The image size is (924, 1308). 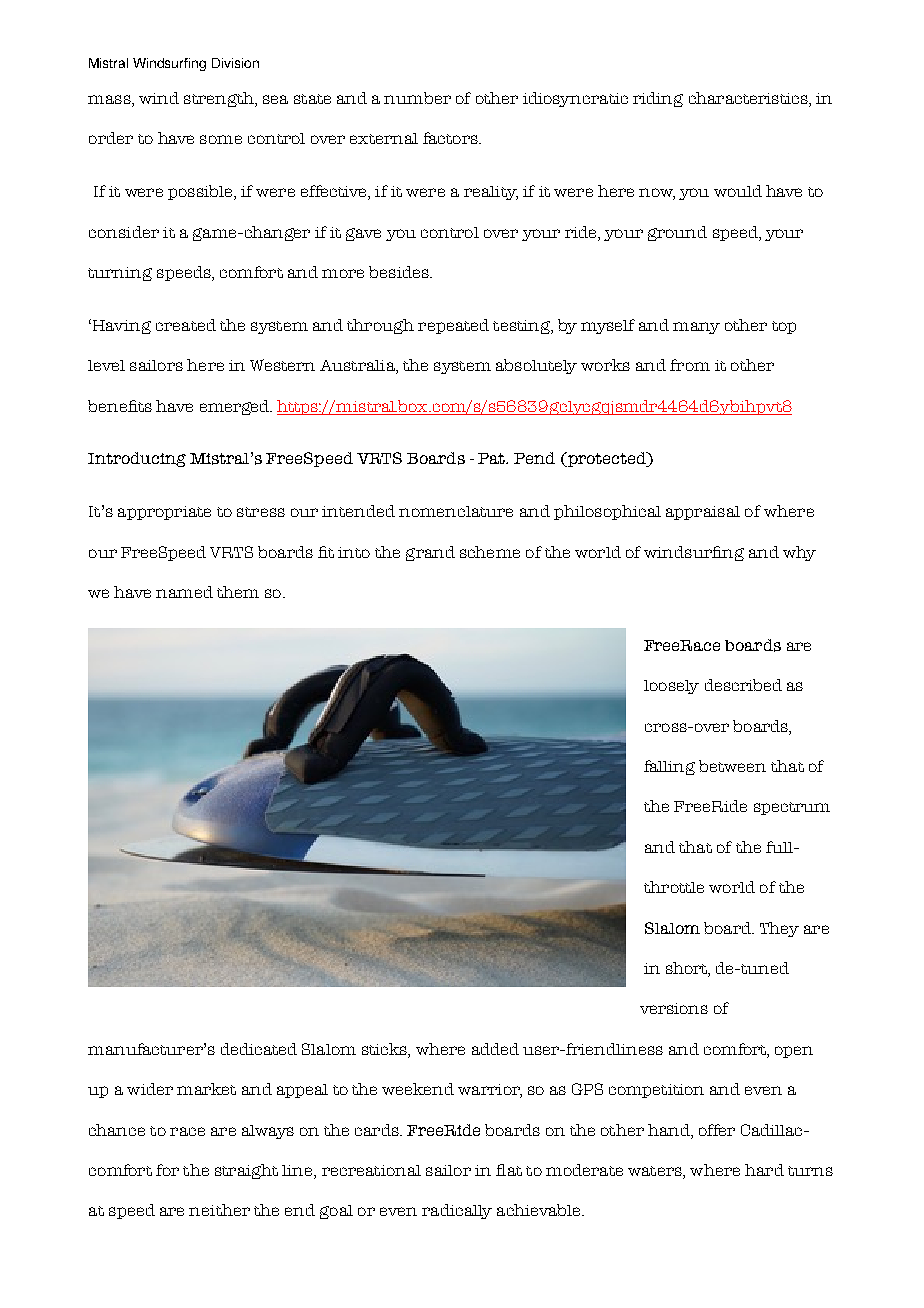 What do you see at coordinates (417, 98) in the screenshot?
I see `number` at bounding box center [417, 98].
